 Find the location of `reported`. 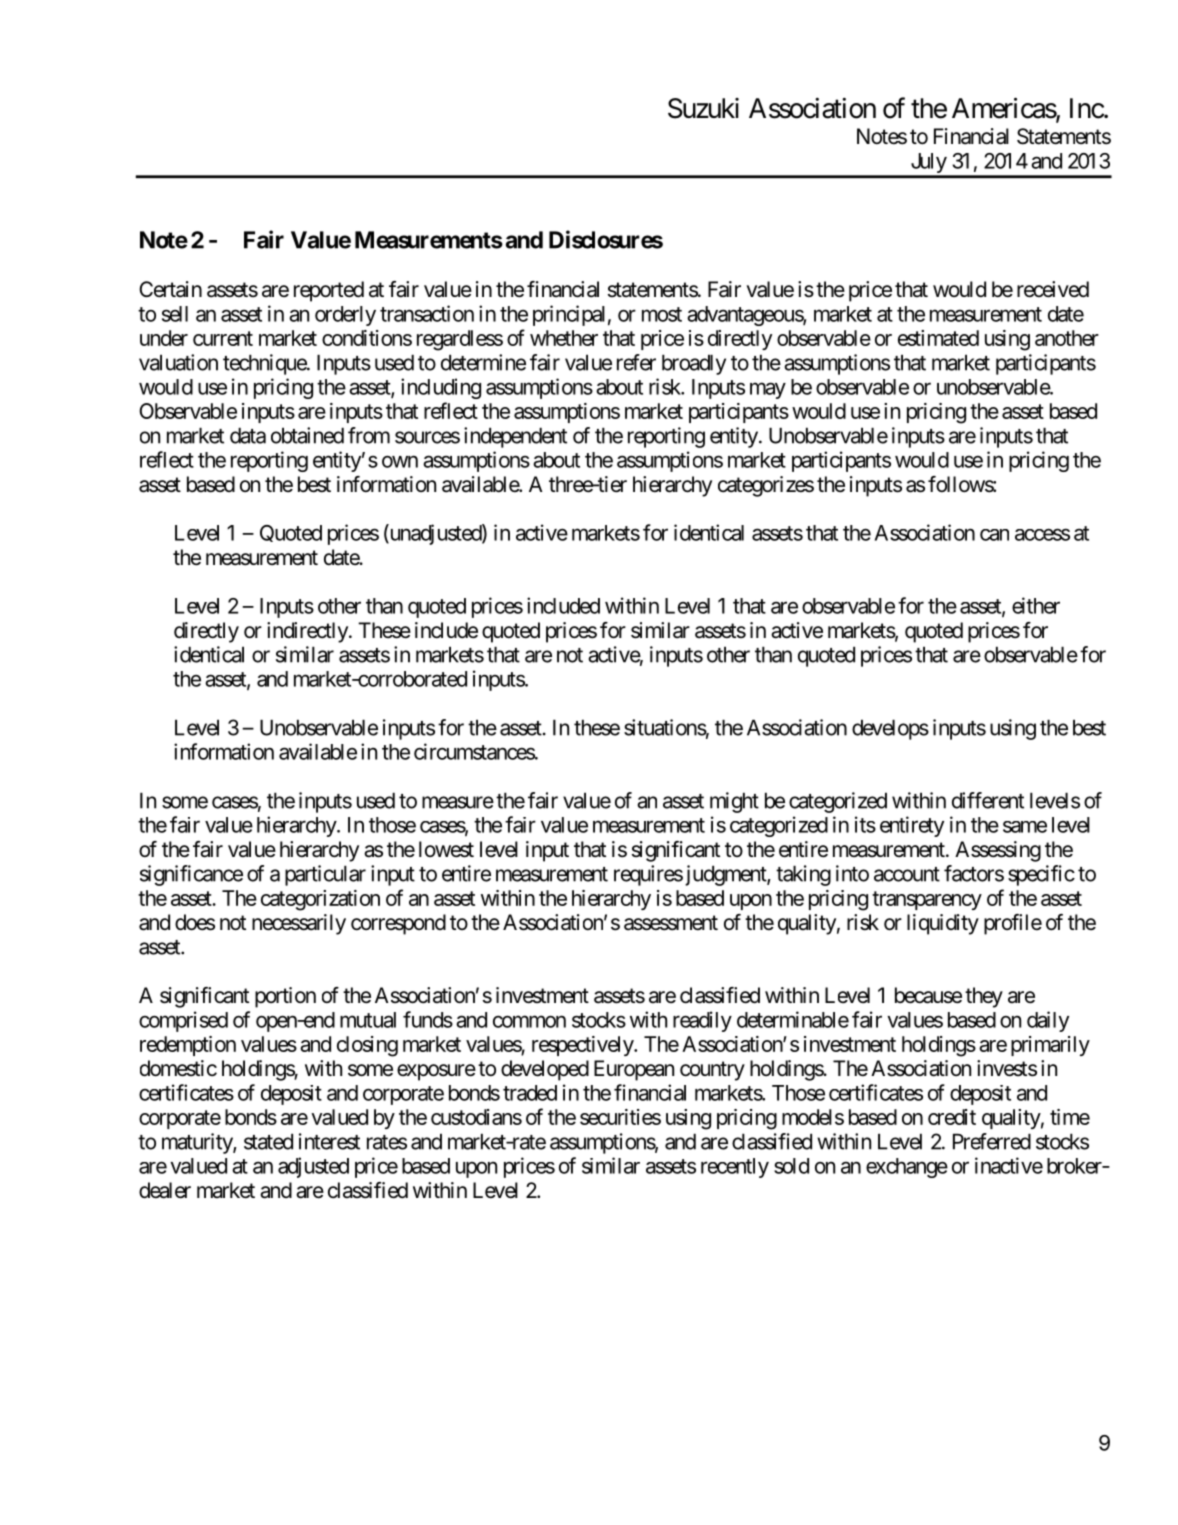

reported is located at coordinates (329, 291).
